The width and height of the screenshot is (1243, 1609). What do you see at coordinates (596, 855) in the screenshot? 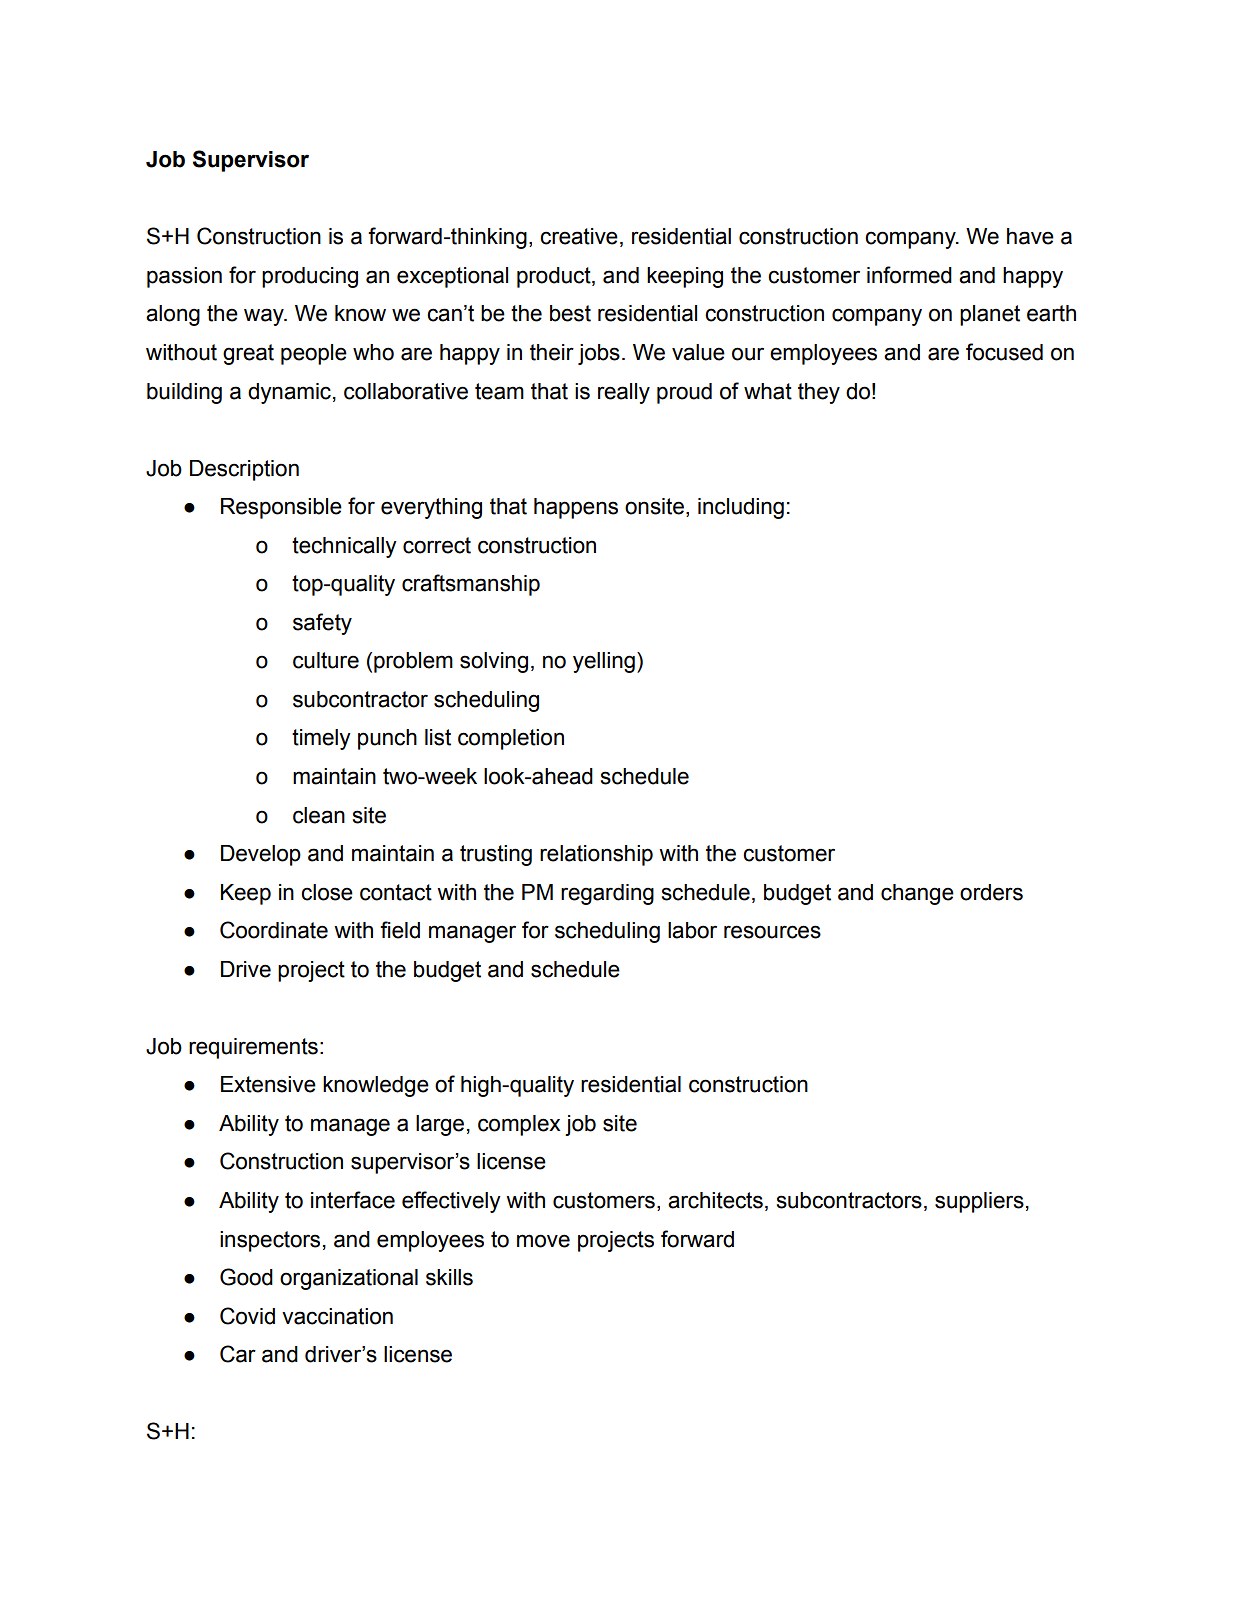
I see `relationship` at bounding box center [596, 855].
